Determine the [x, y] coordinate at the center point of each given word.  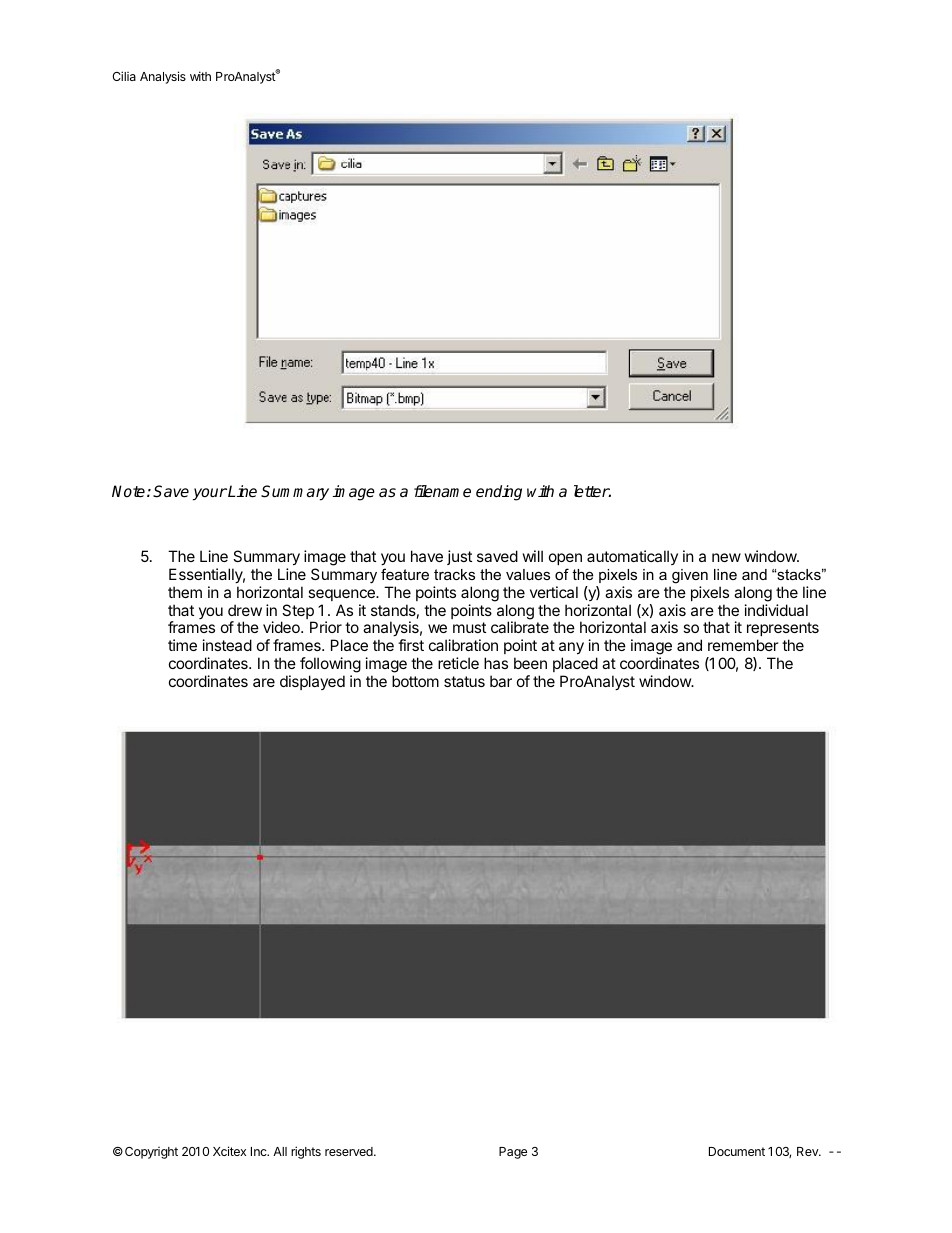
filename [442, 491]
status [464, 681]
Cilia [124, 76]
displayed [312, 682]
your [210, 494]
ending [499, 493]
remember [743, 645]
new [726, 557]
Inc [260, 1151]
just [459, 557]
